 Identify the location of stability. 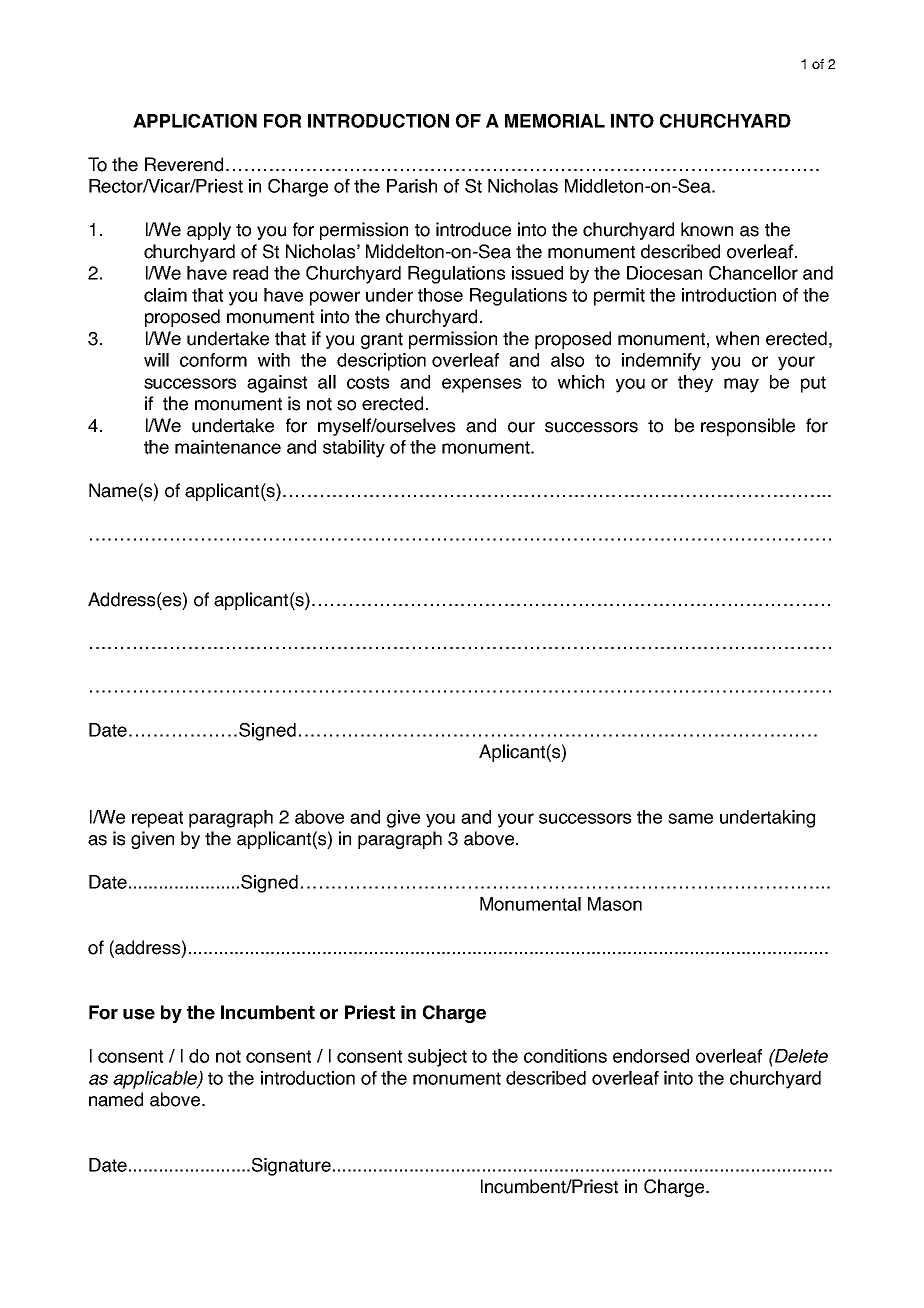
(354, 449).
